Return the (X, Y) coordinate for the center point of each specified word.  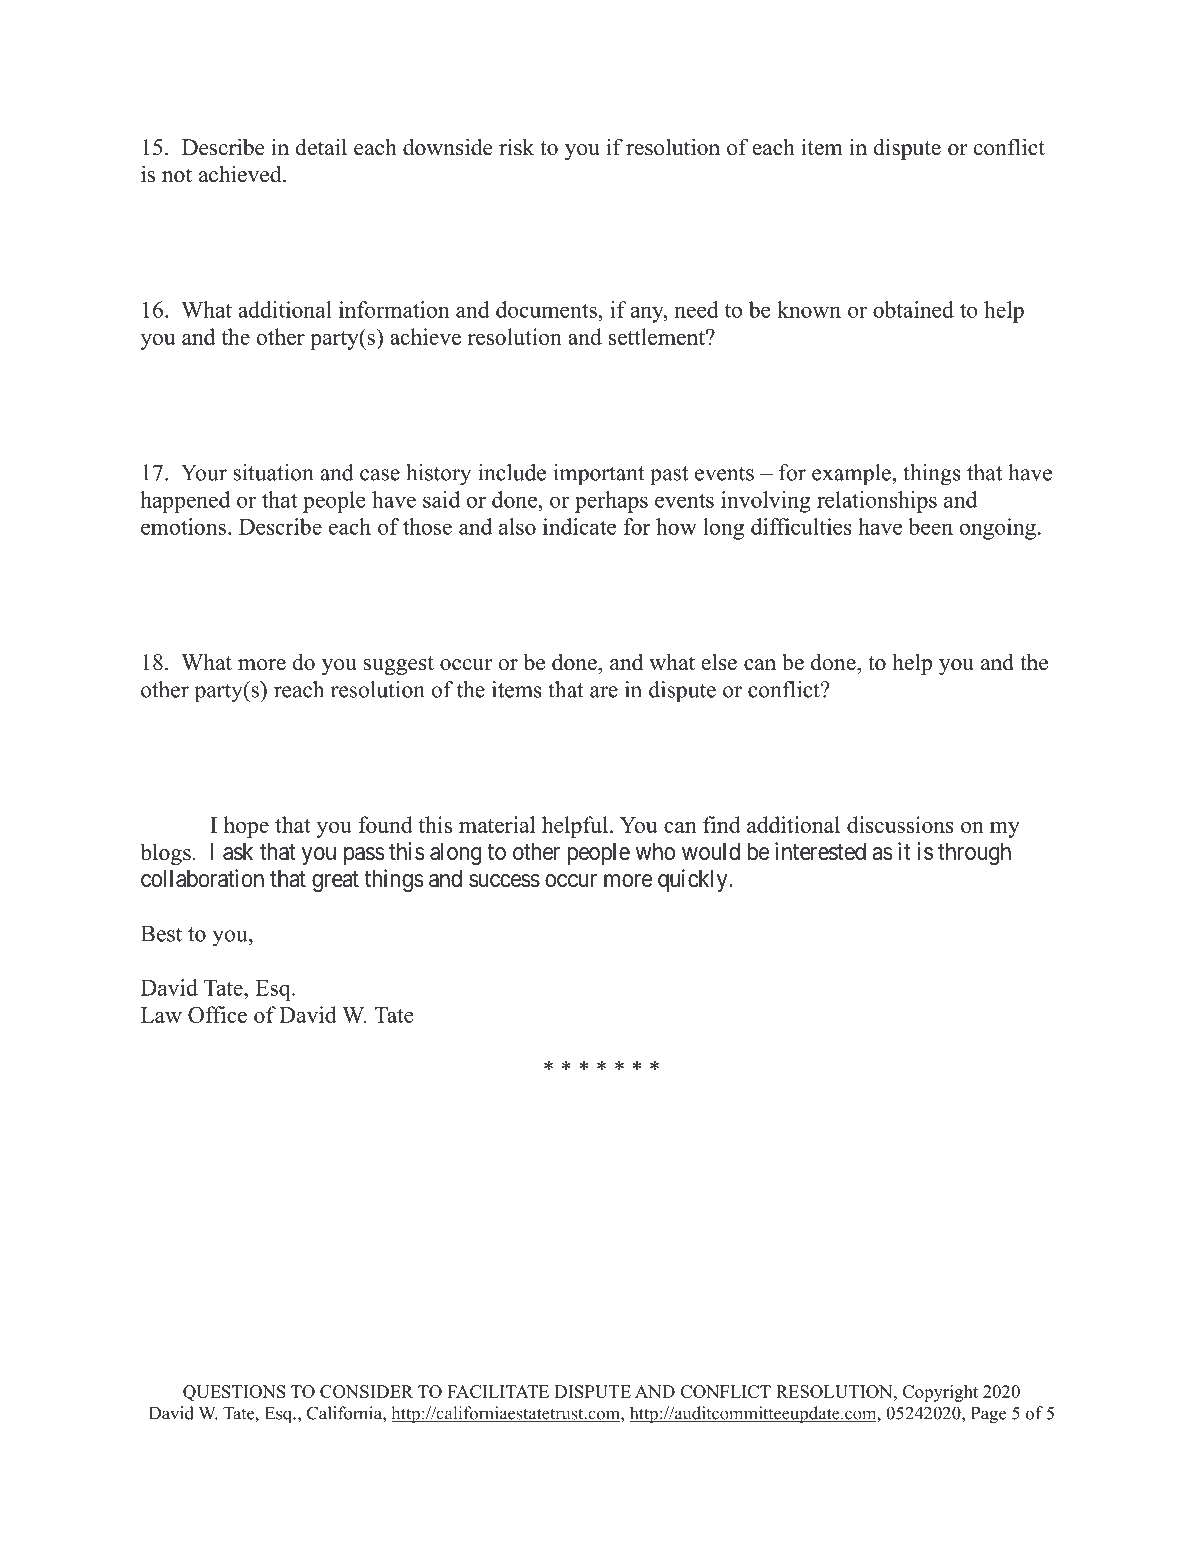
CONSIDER (366, 1391)
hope (246, 827)
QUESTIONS (234, 1393)
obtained (913, 309)
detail (321, 147)
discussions (900, 824)
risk (516, 147)
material (497, 824)
